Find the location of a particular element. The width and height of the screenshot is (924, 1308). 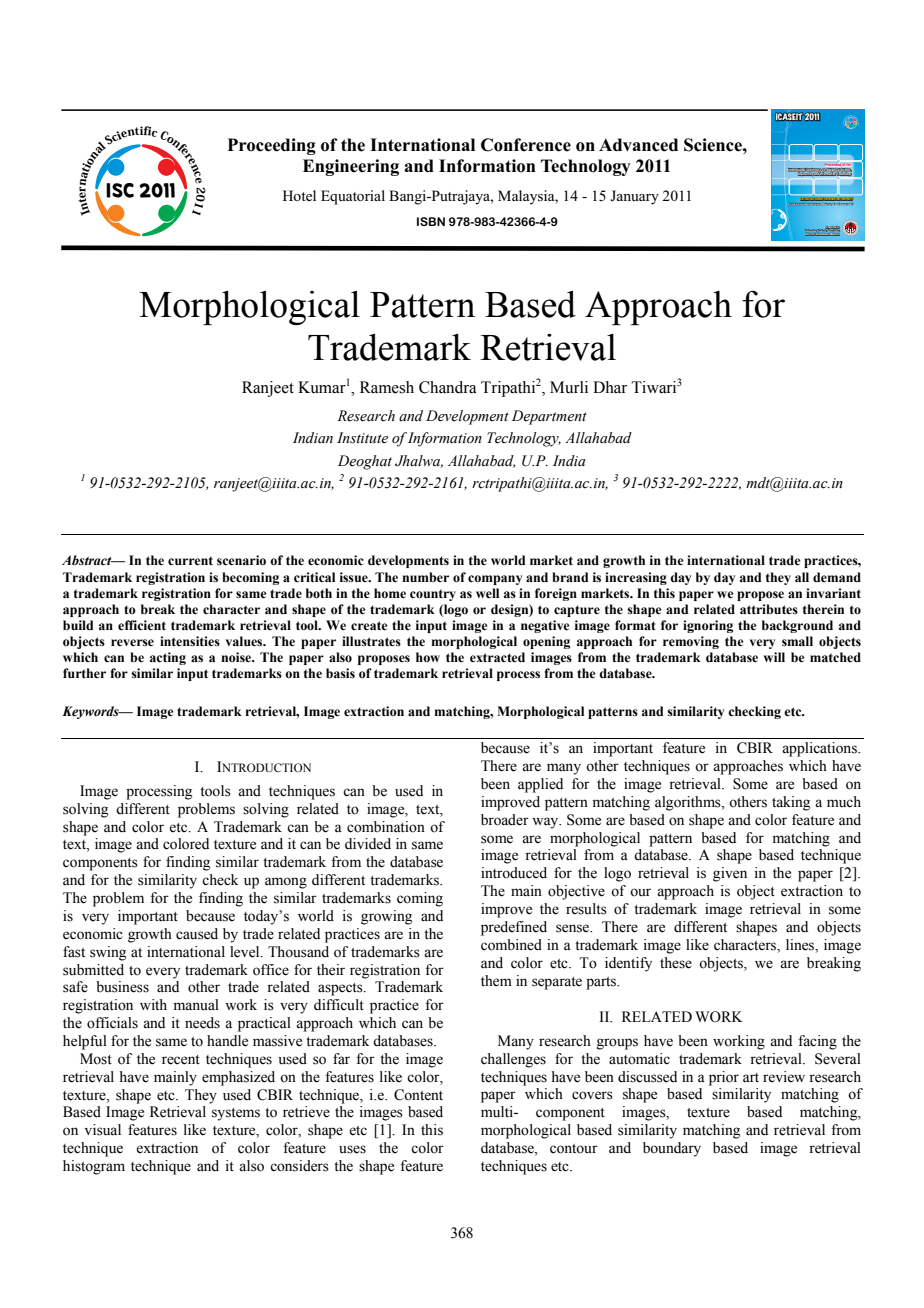

will is located at coordinates (774, 657).
